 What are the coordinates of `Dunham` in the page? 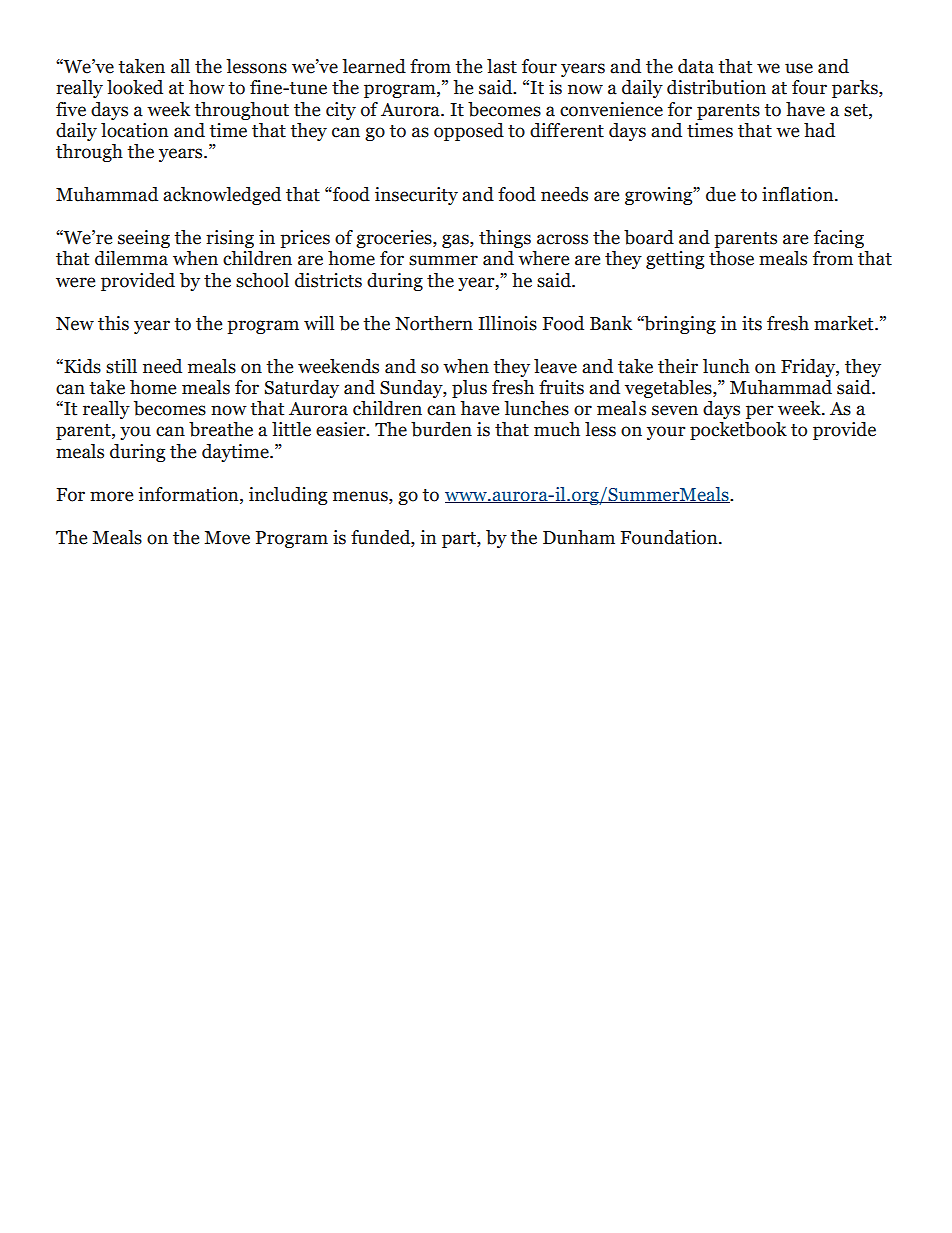 It's located at (579, 537).
